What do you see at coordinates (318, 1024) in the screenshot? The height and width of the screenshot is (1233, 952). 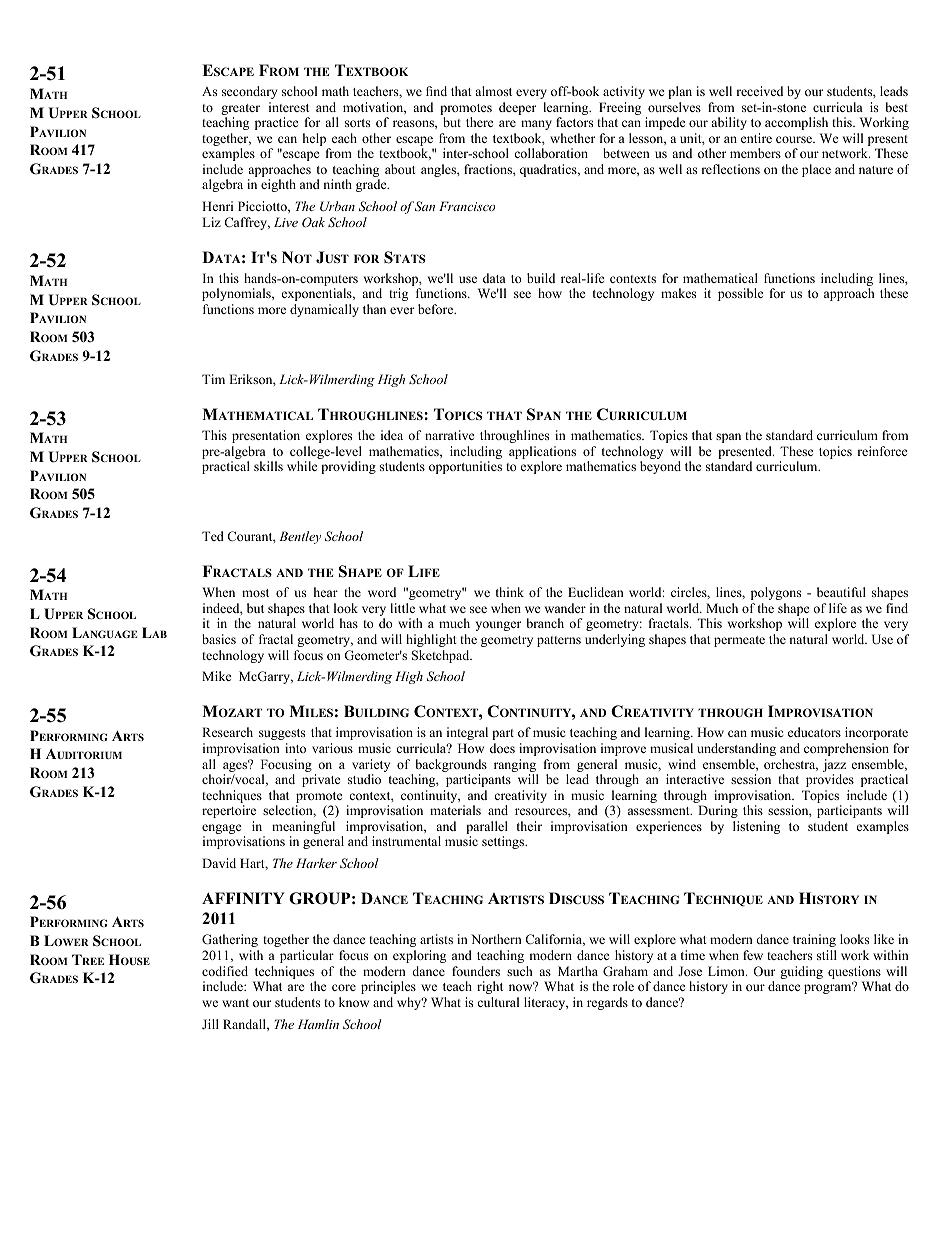 I see `Hamlin` at bounding box center [318, 1024].
